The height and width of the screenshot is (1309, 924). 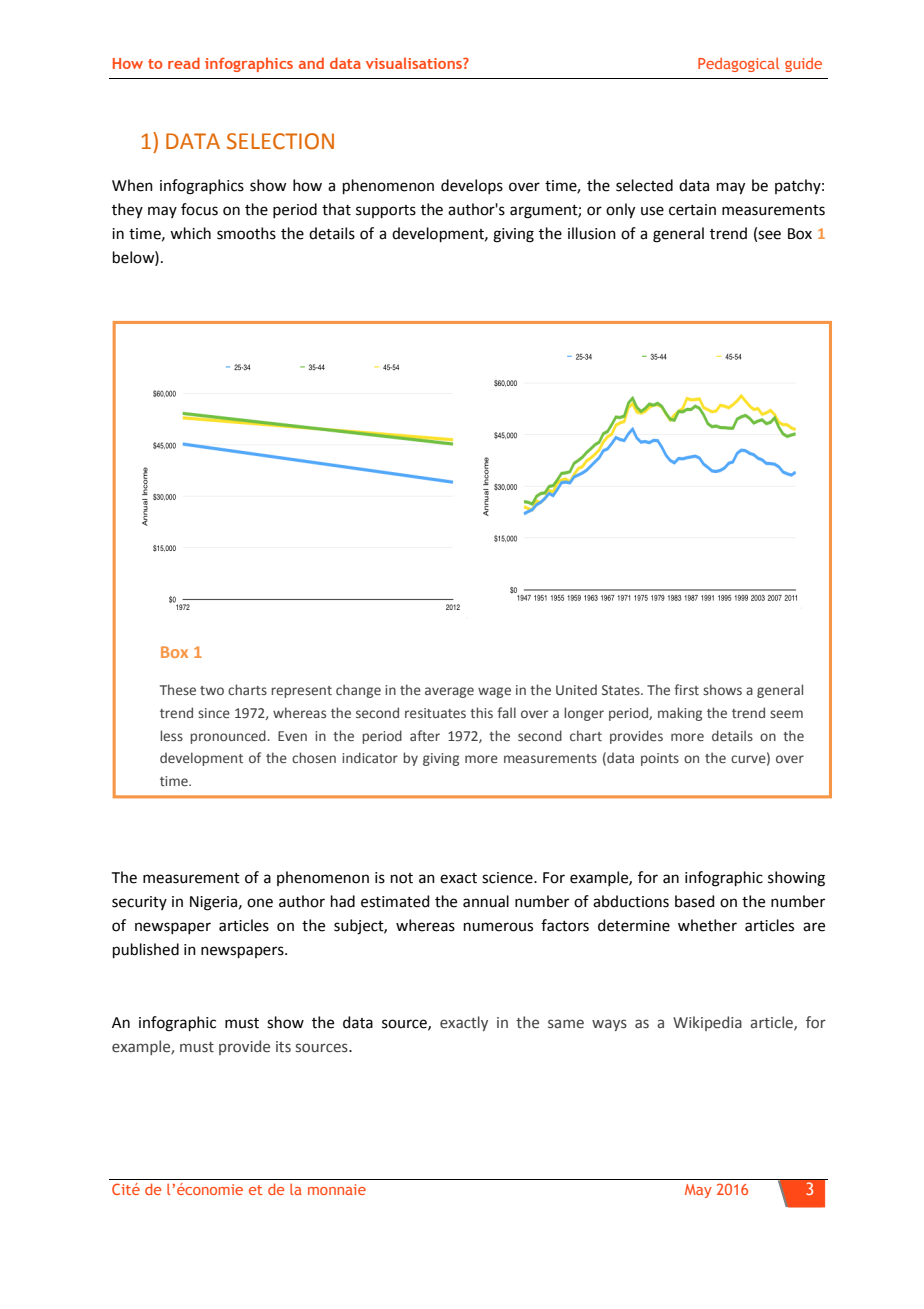 What do you see at coordinates (184, 63) in the screenshot?
I see `read` at bounding box center [184, 63].
